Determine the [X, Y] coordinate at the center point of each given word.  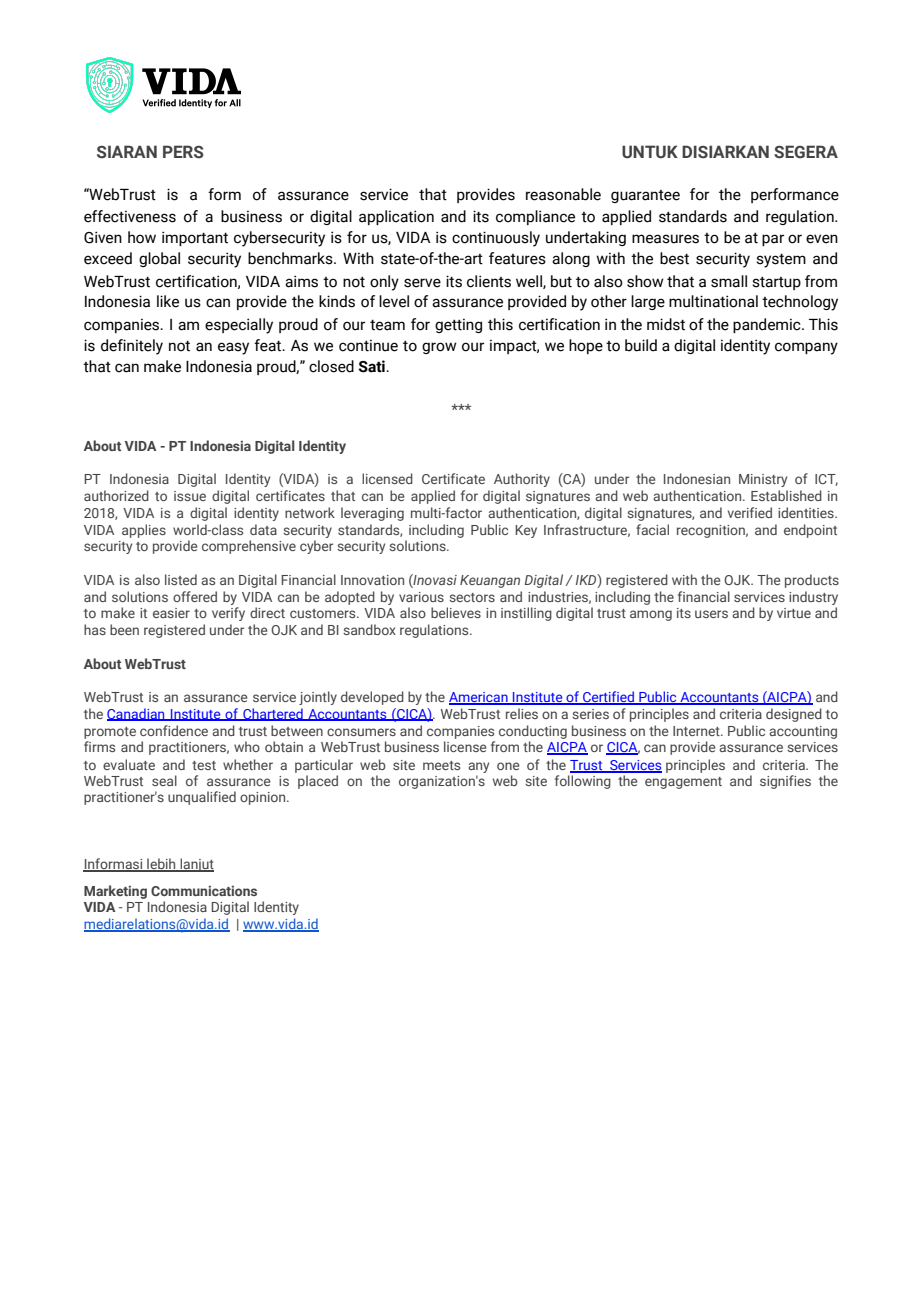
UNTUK [650, 152]
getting [458, 325]
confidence [174, 730]
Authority [522, 480]
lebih [161, 864]
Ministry [763, 480]
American [479, 698]
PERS [183, 151]
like [168, 301]
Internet [697, 731]
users [711, 614]
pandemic [768, 325]
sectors [472, 597]
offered [195, 596]
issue [190, 496]
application [396, 217]
